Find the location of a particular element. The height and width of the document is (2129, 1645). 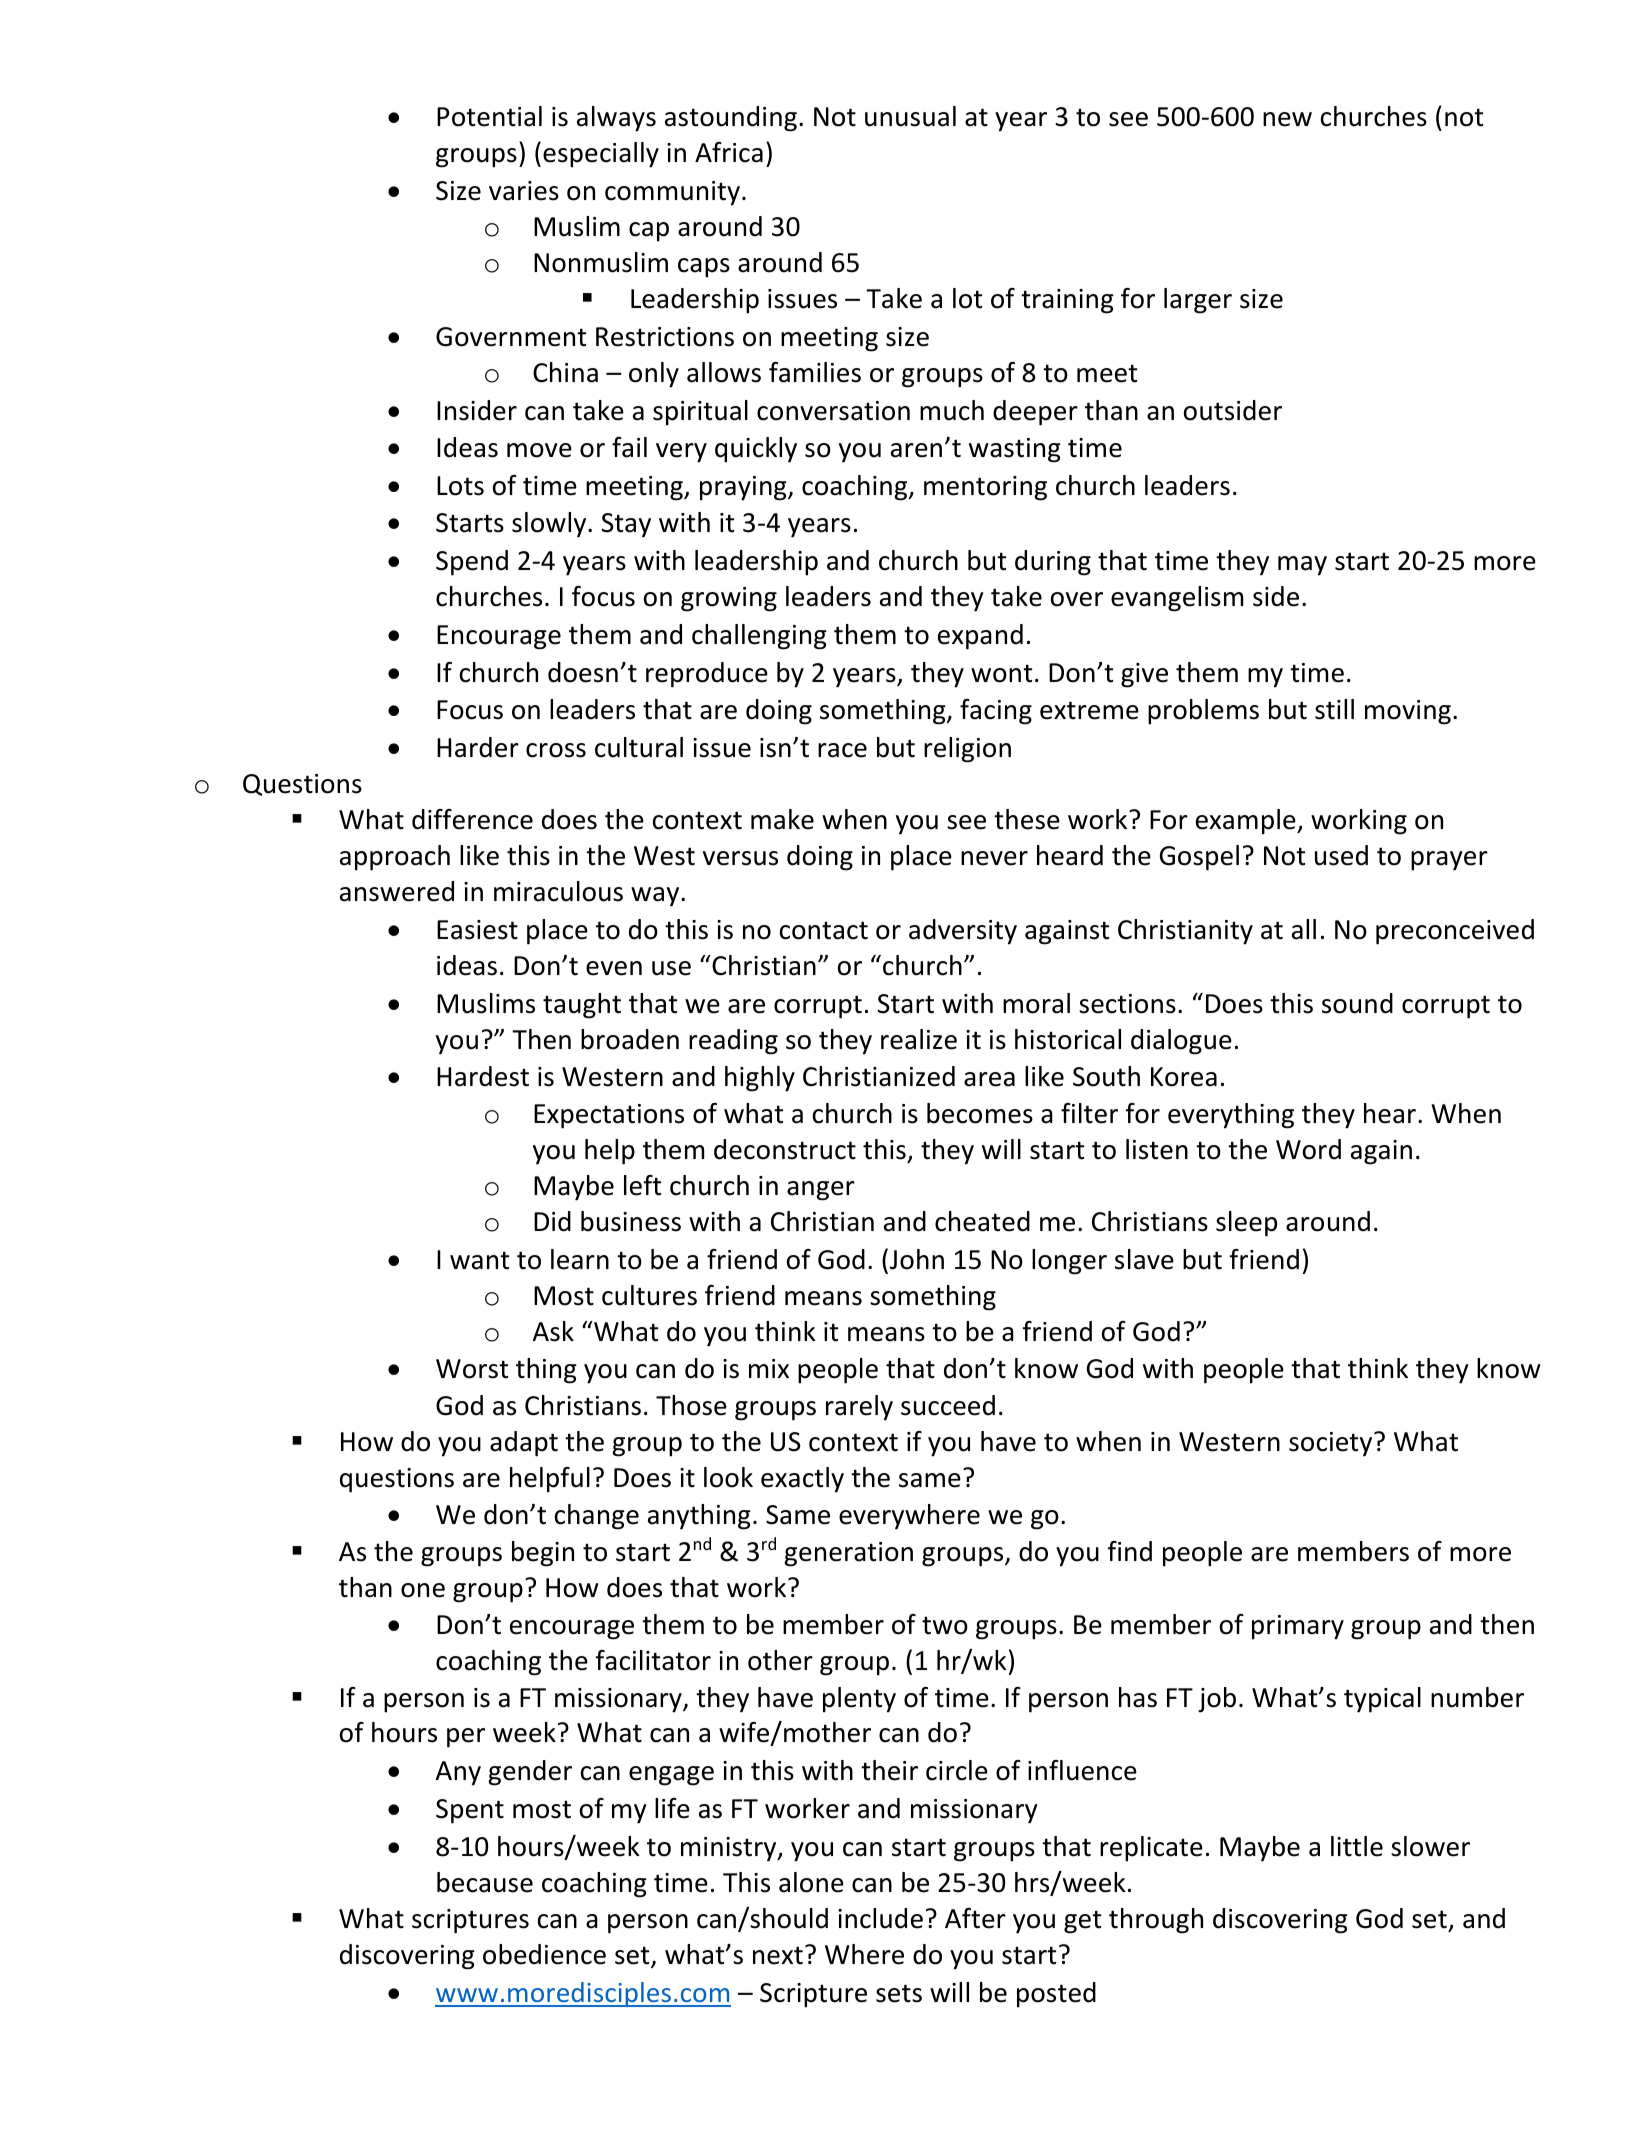

obedience is located at coordinates (544, 1954).
